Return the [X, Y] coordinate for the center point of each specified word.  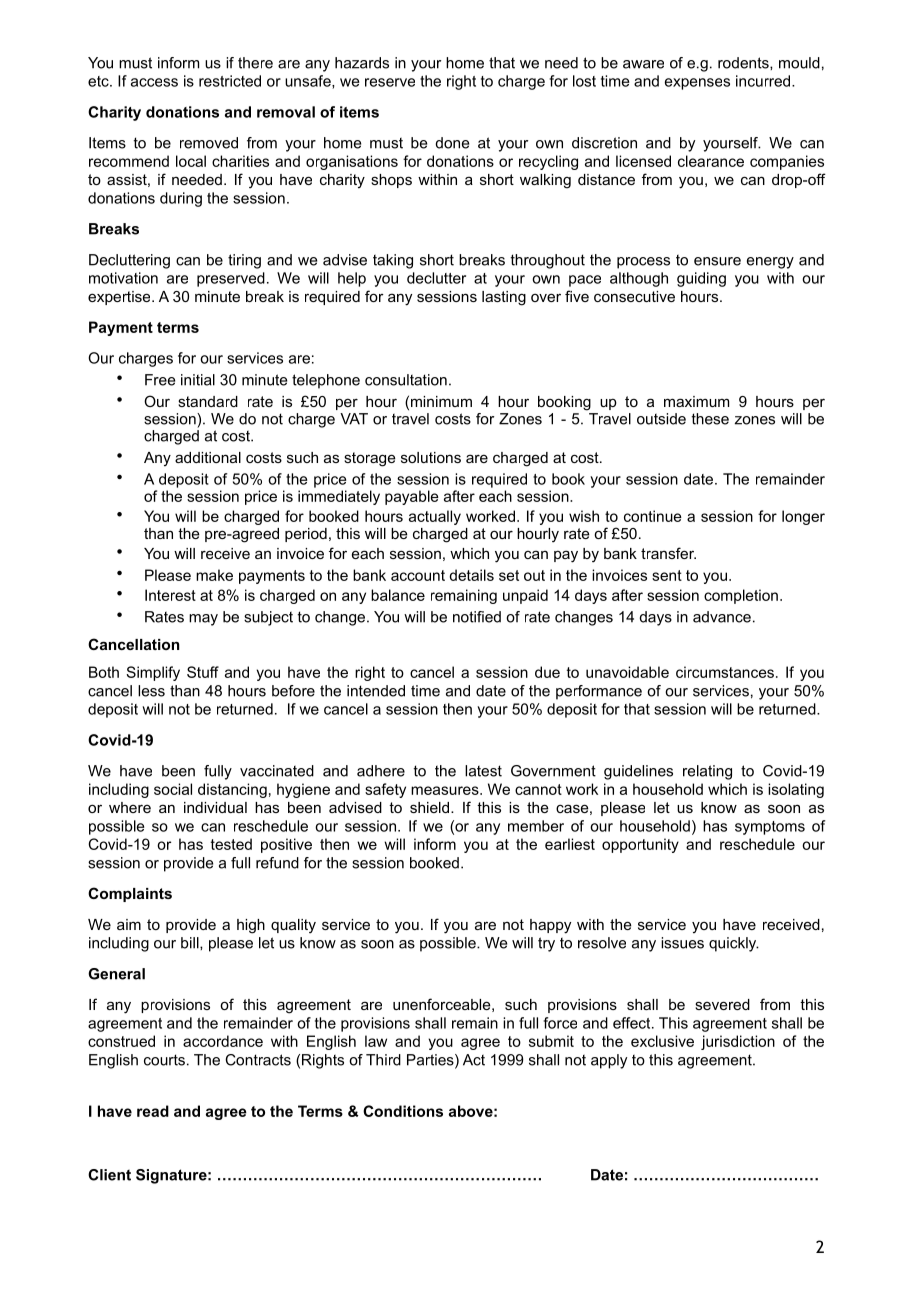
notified [477, 617]
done [452, 143]
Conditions [403, 1111]
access [154, 82]
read [153, 1111]
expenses [697, 84]
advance [722, 617]
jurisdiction [738, 1042]
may [203, 620]
